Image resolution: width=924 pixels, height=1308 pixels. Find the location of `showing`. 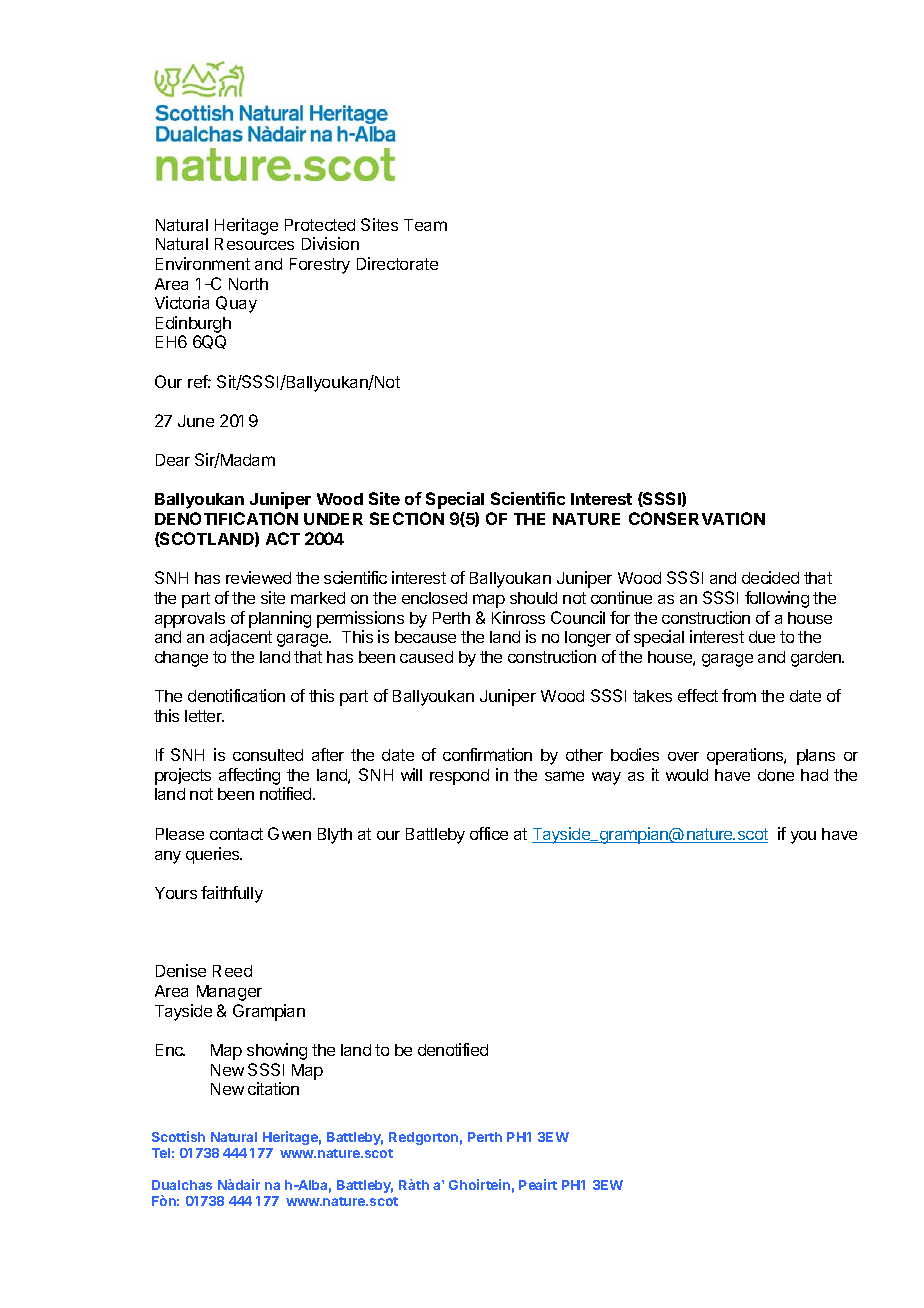

showing is located at coordinates (277, 1051).
